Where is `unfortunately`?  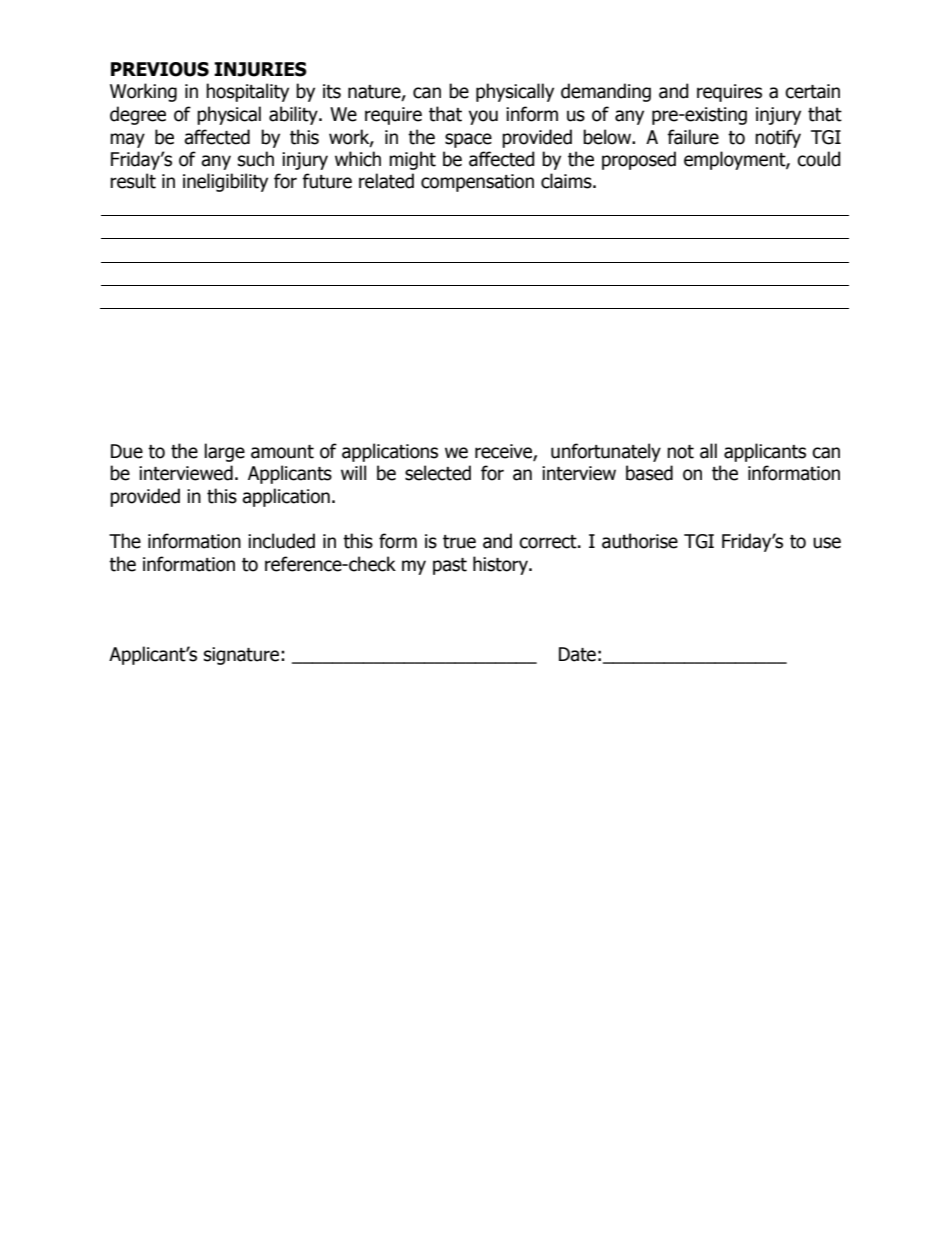 unfortunately is located at coordinates (606, 452).
